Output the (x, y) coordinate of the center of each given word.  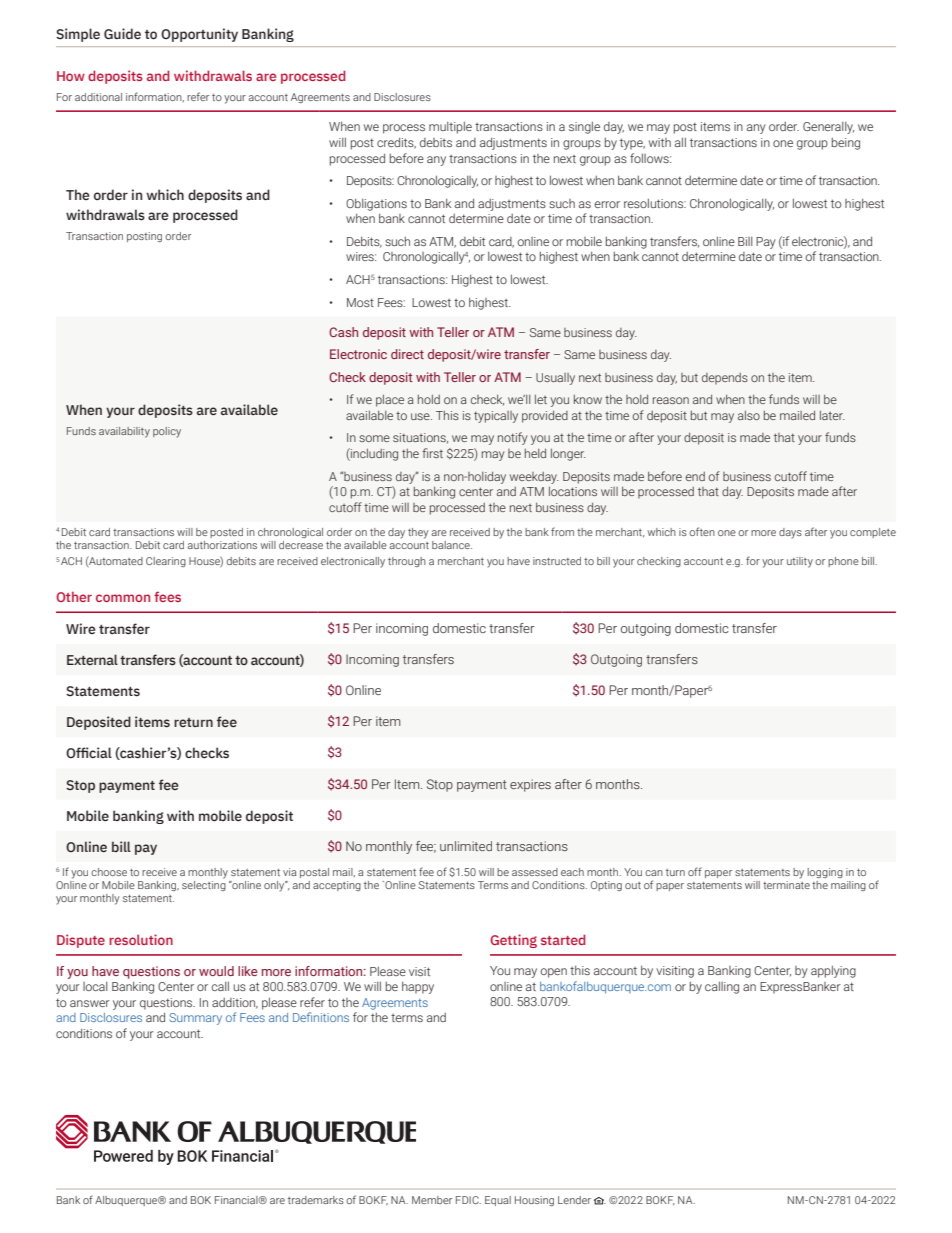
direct (407, 354)
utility (800, 562)
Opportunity (199, 35)
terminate (786, 883)
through (407, 562)
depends (725, 379)
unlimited (466, 846)
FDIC (468, 1200)
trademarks (316, 1200)
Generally (828, 128)
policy (167, 432)
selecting (204, 884)
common (123, 598)
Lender (574, 1200)
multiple (450, 127)
